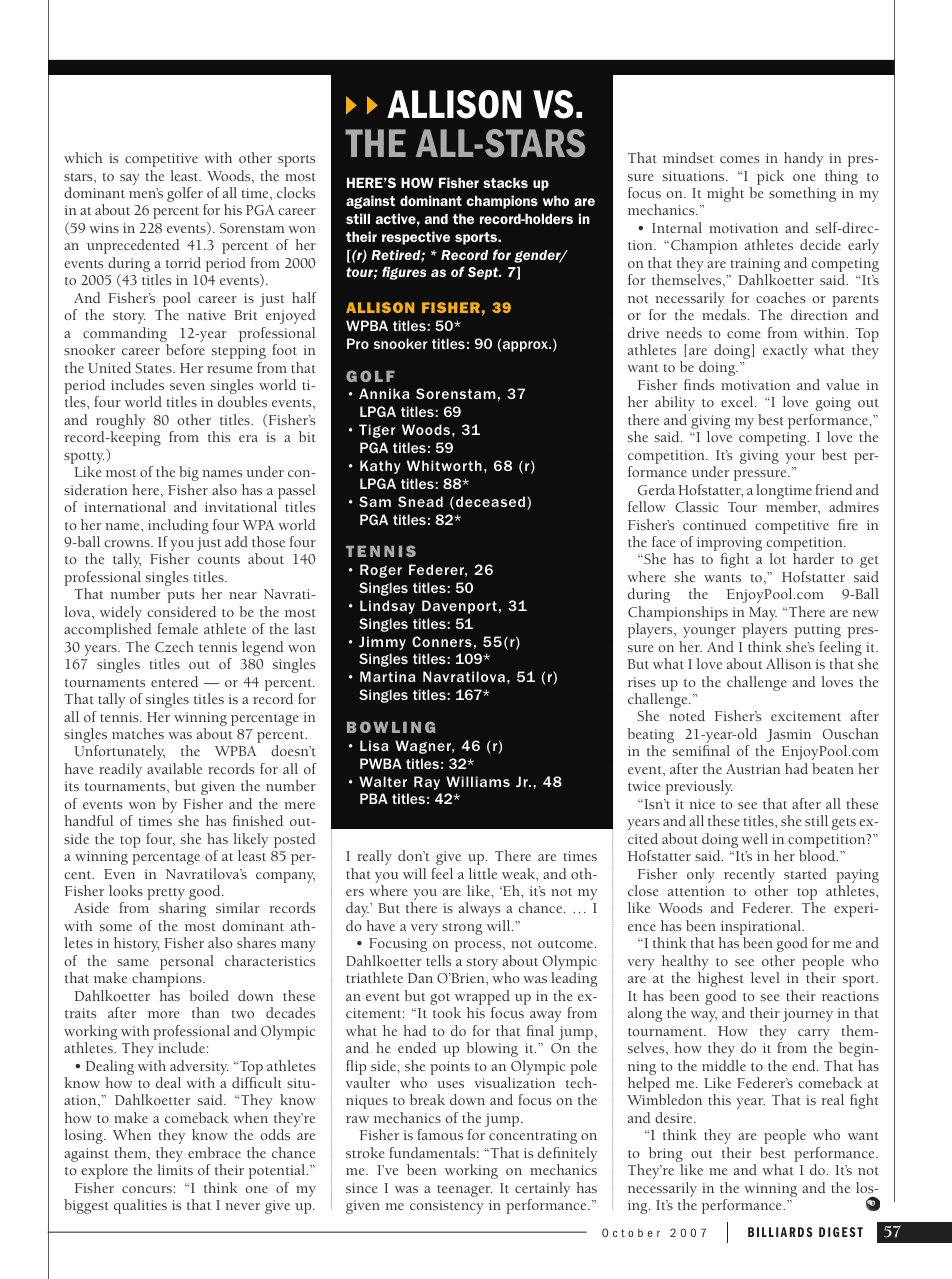 The image size is (952, 1279). I want to click on pick, so click(770, 177).
